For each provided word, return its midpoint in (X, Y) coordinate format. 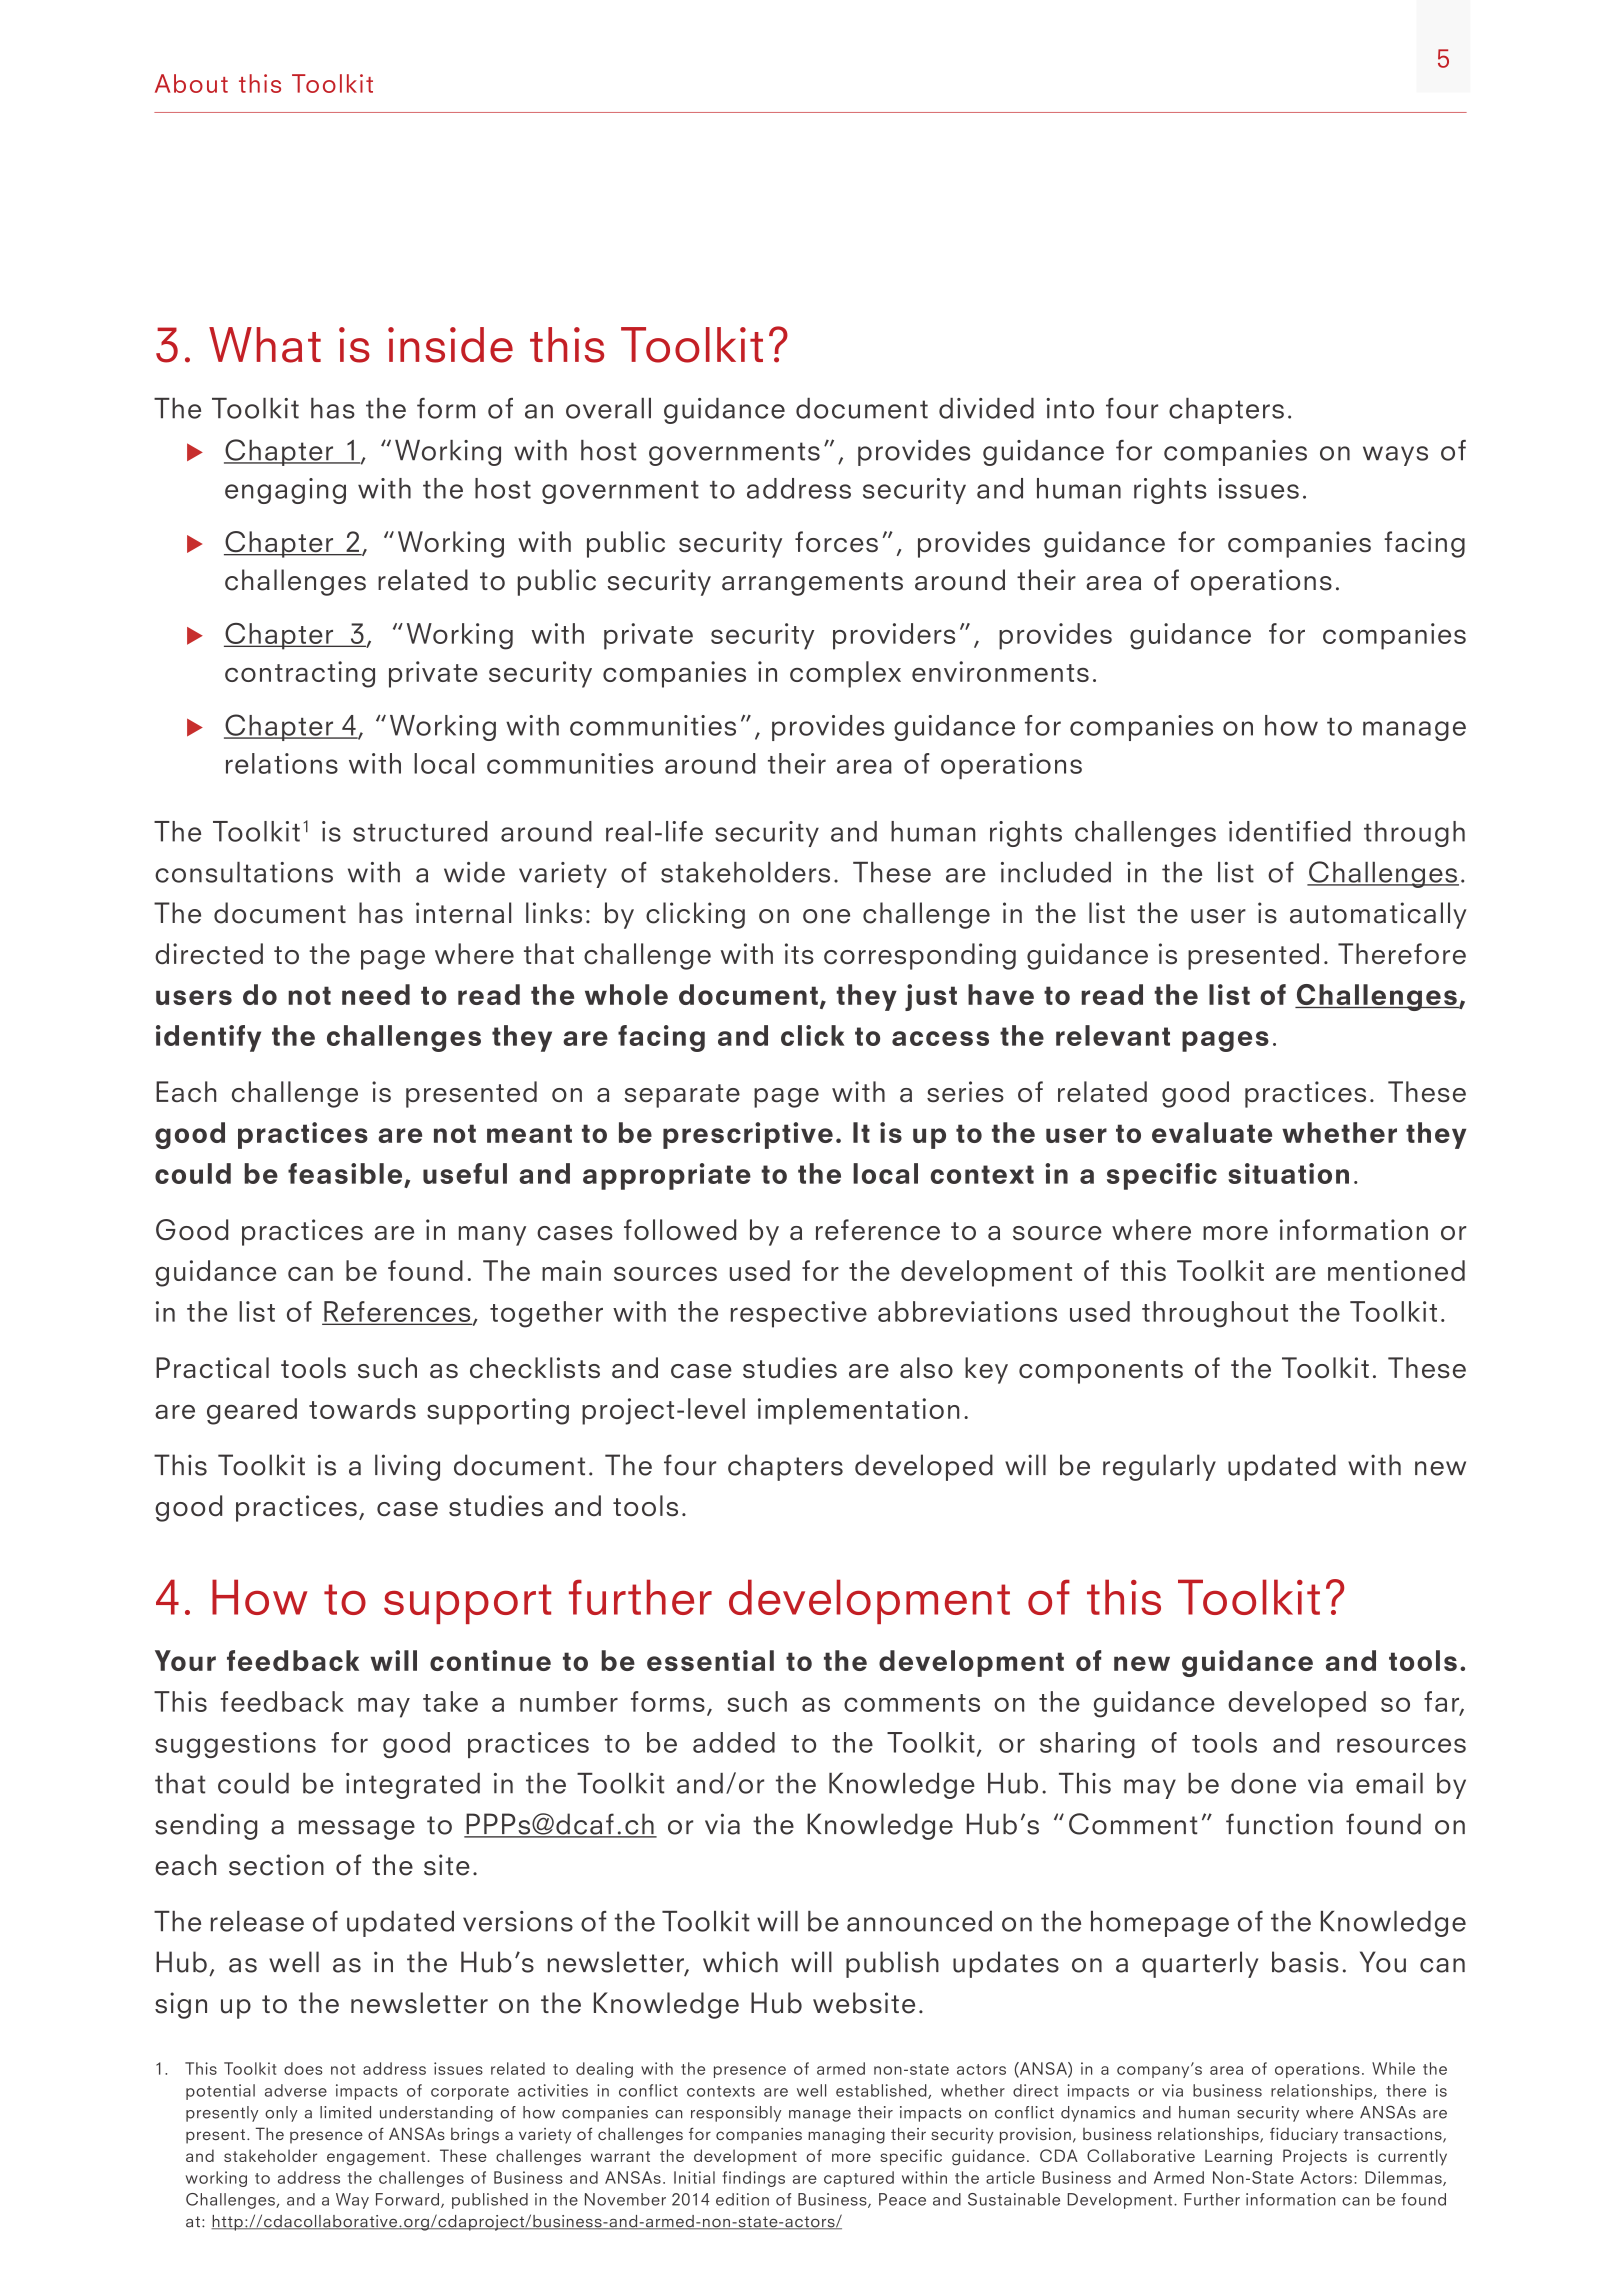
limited (345, 2112)
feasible (345, 1173)
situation (1288, 1173)
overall (608, 408)
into (1070, 408)
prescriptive (748, 1135)
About (191, 83)
